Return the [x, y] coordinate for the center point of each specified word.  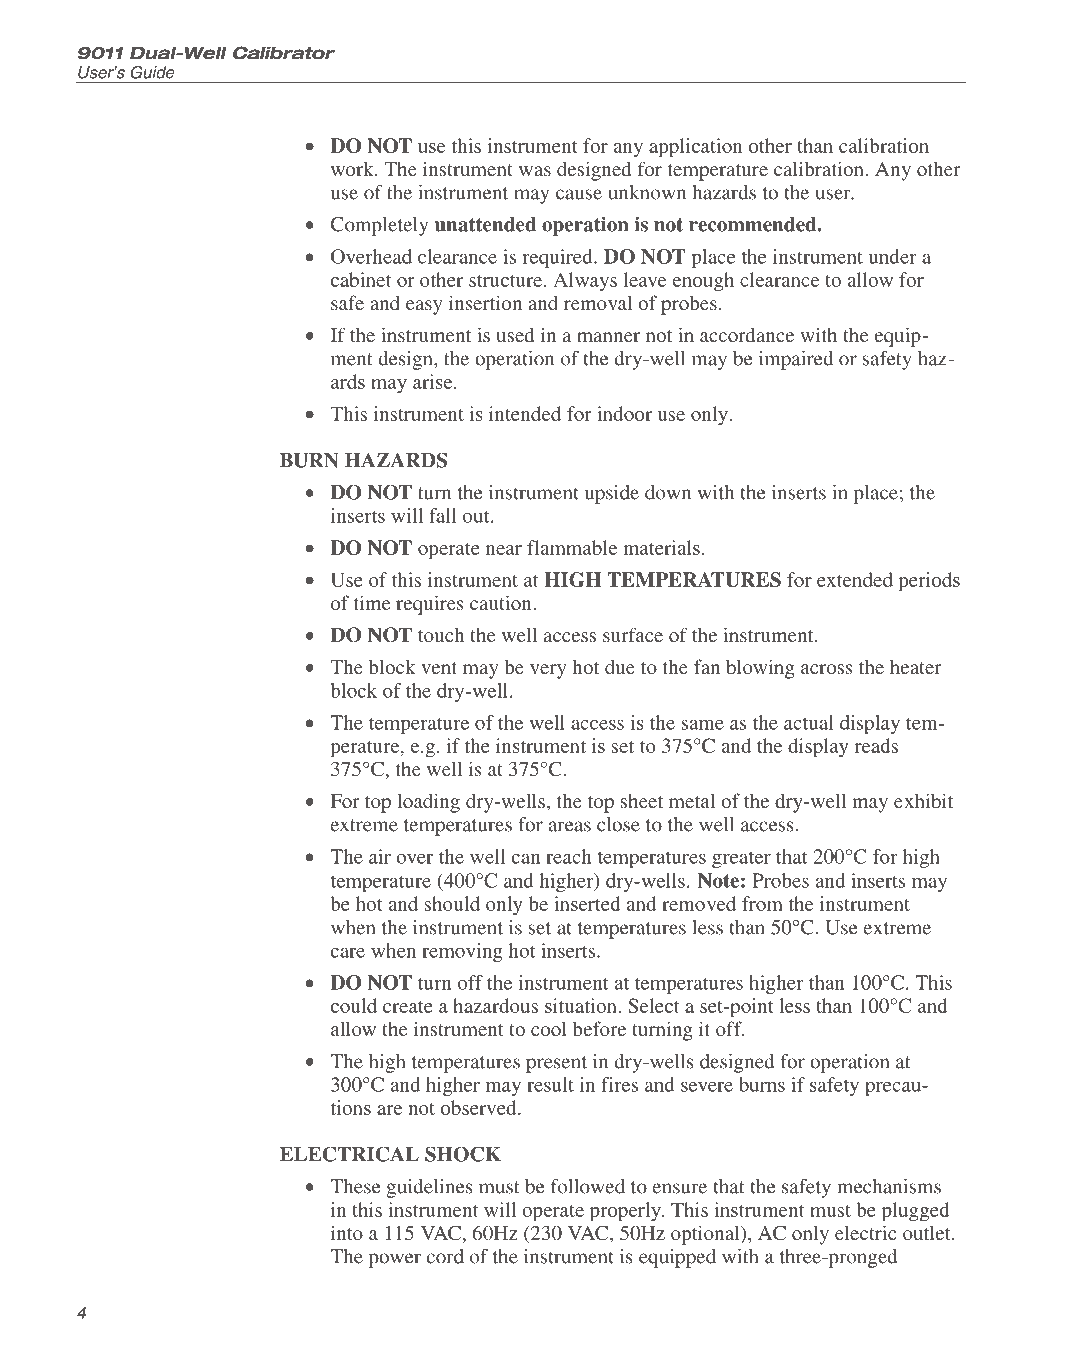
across [827, 669]
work [353, 169]
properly [626, 1212]
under [892, 256]
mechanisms [889, 1186]
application [695, 148]
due [620, 666]
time [372, 602]
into [347, 1232]
